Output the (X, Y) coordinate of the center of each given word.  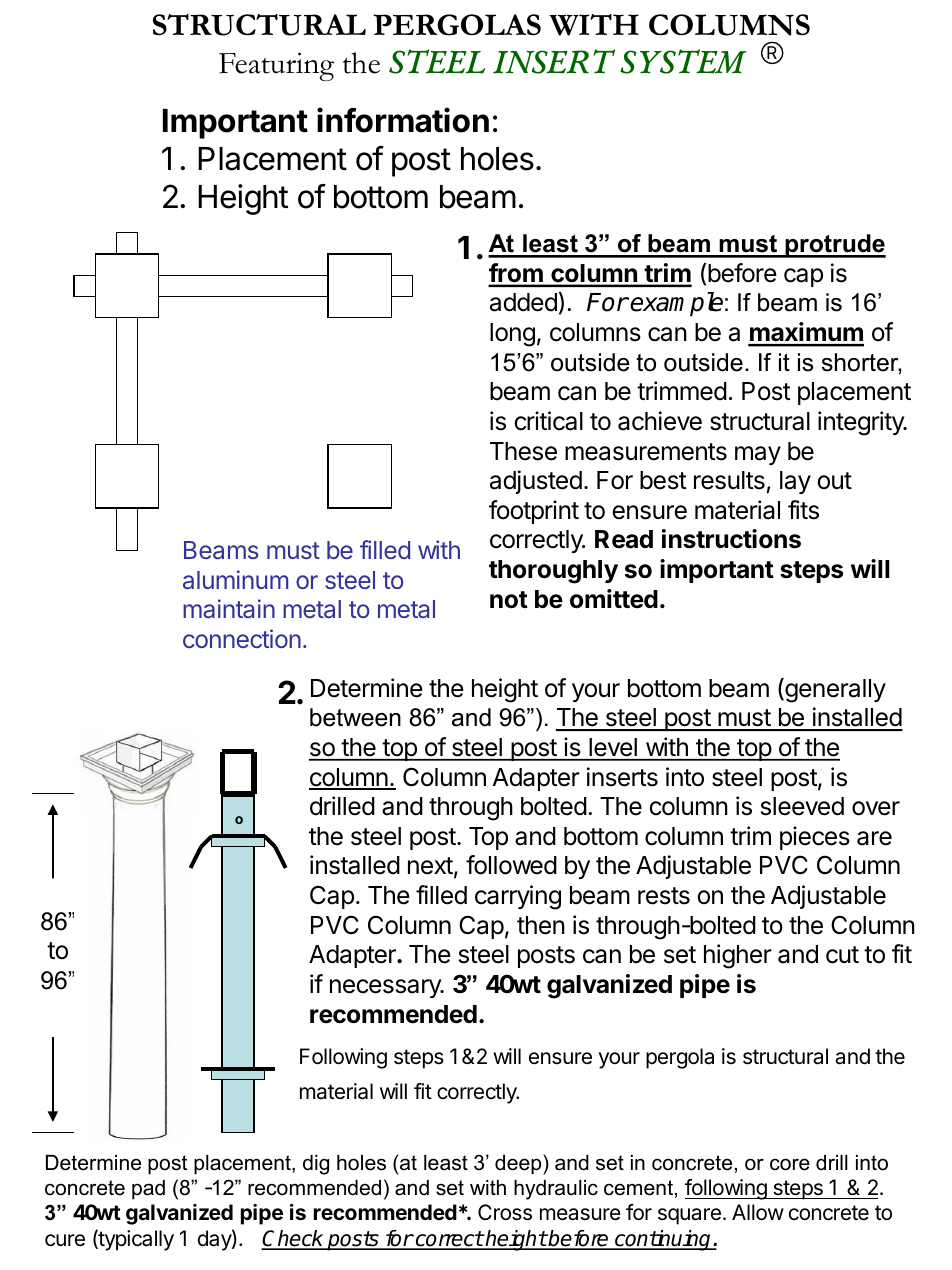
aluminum (235, 579)
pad (148, 1190)
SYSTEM (683, 61)
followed (511, 865)
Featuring (276, 66)
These (523, 451)
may (758, 455)
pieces (815, 838)
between (355, 717)
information (403, 120)
